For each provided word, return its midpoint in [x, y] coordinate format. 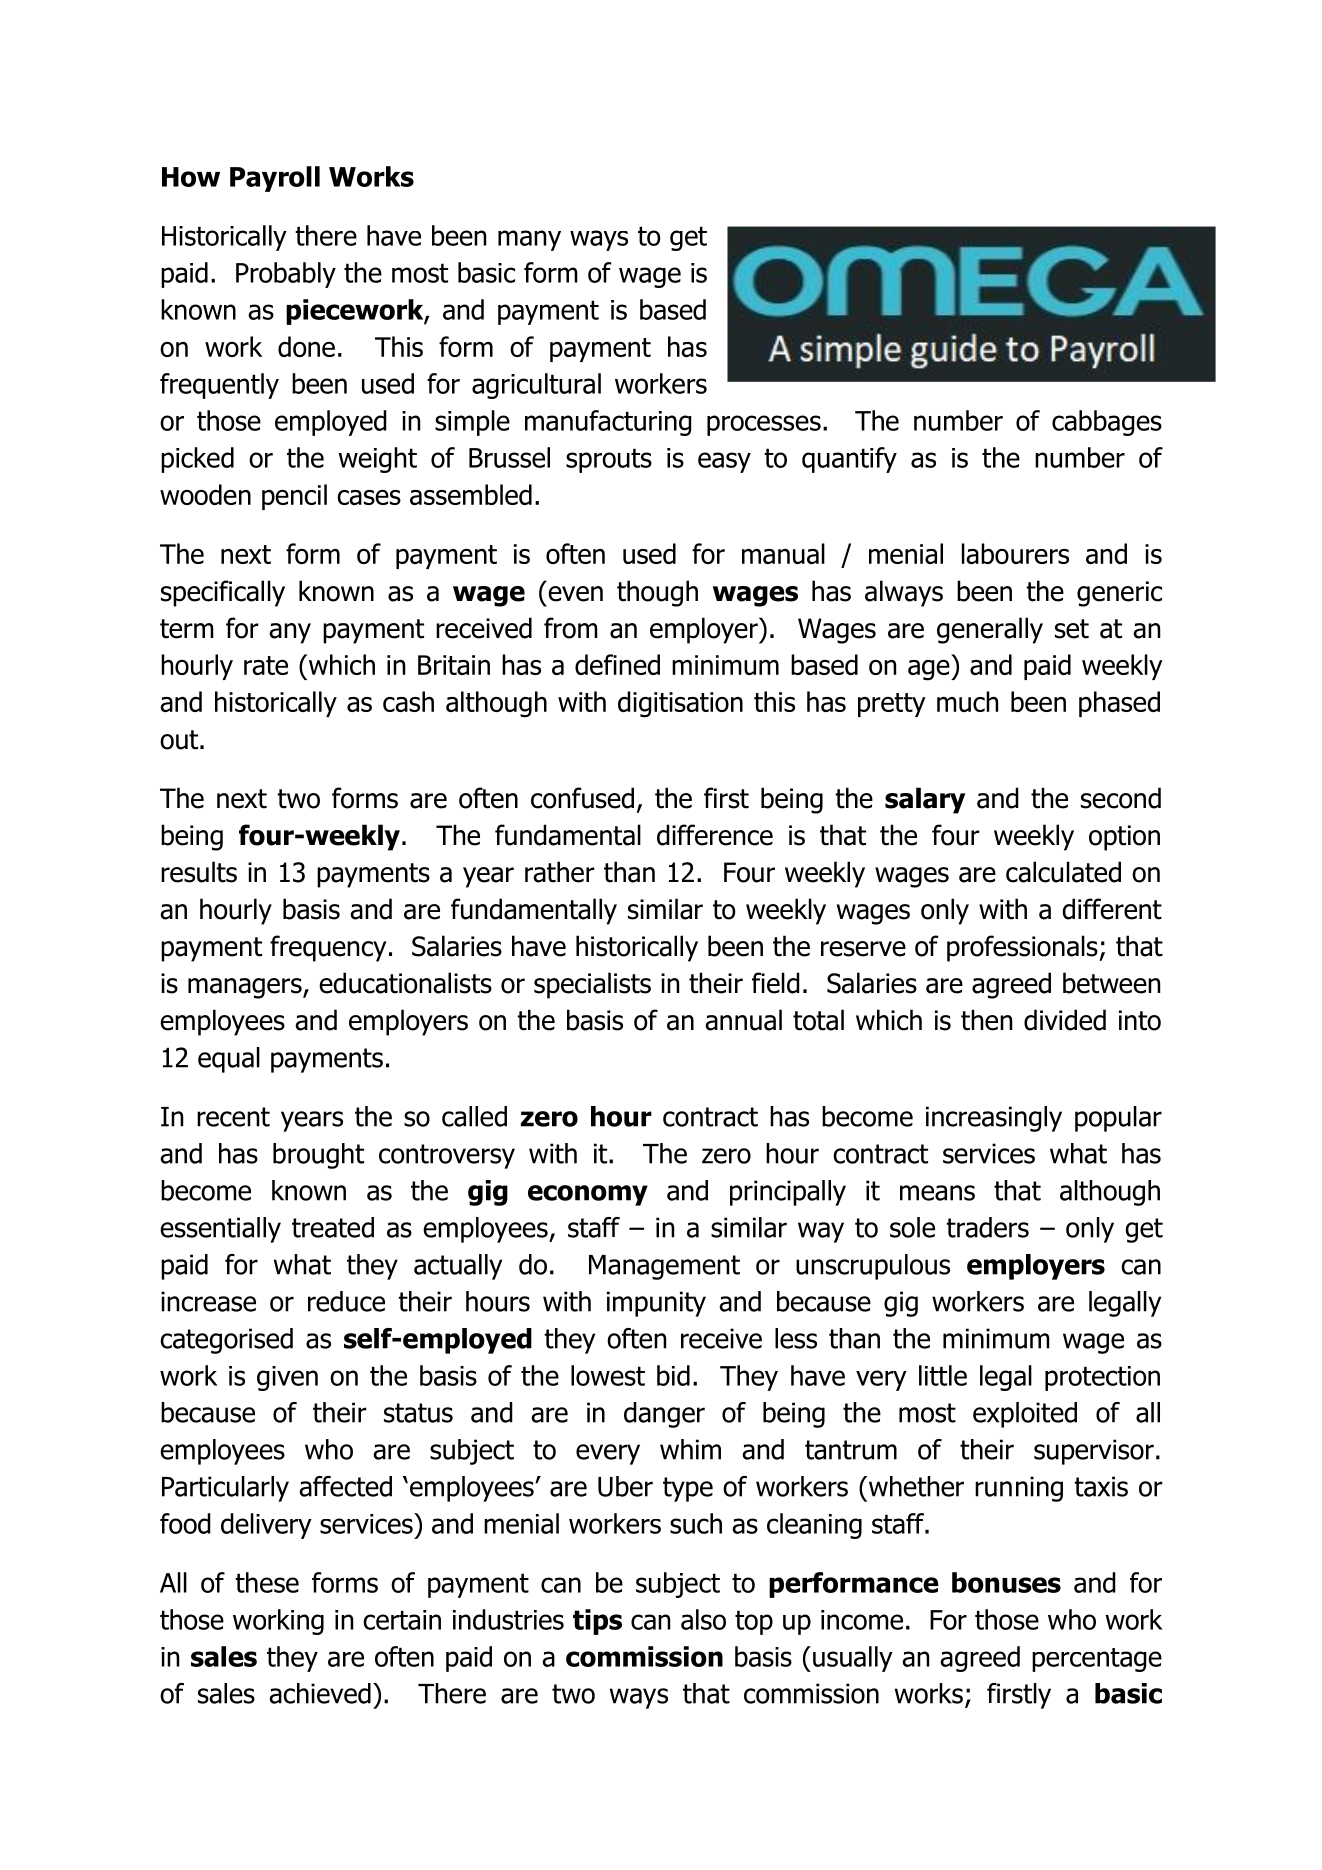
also [703, 1619]
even [575, 594]
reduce [346, 1301]
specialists [592, 985]
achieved [320, 1693]
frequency [328, 948]
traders [987, 1227]
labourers [1015, 553]
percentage [1097, 1660]
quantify [849, 460]
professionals [1023, 948]
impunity [656, 1304]
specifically [223, 593]
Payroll [275, 179]
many [529, 240]
